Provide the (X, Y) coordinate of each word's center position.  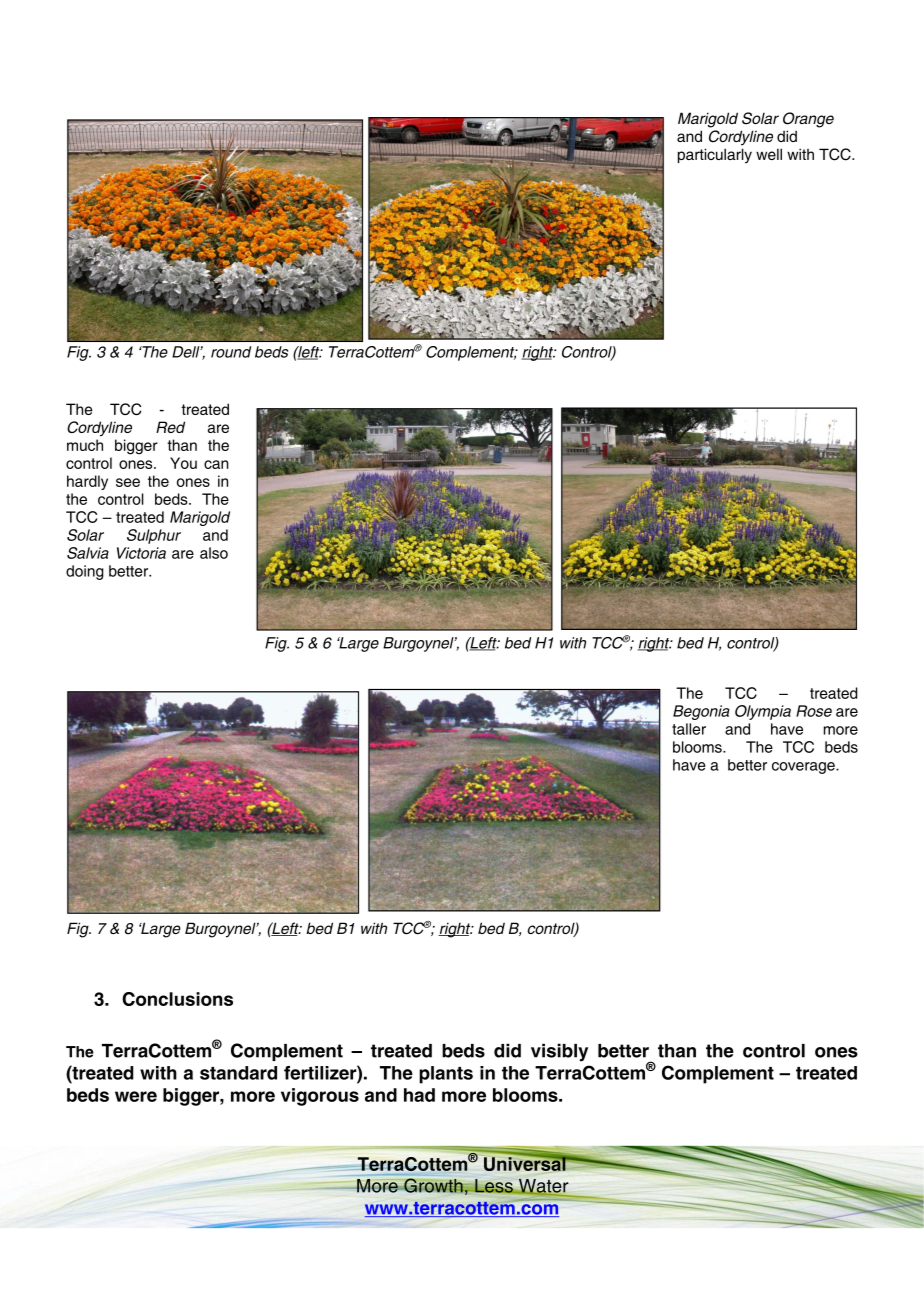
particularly (715, 155)
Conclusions (177, 999)
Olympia (763, 712)
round (231, 352)
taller (689, 729)
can (216, 464)
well (769, 154)
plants (446, 1075)
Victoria (141, 553)
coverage (804, 768)
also (214, 553)
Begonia (701, 712)
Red (170, 427)
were (136, 1096)
